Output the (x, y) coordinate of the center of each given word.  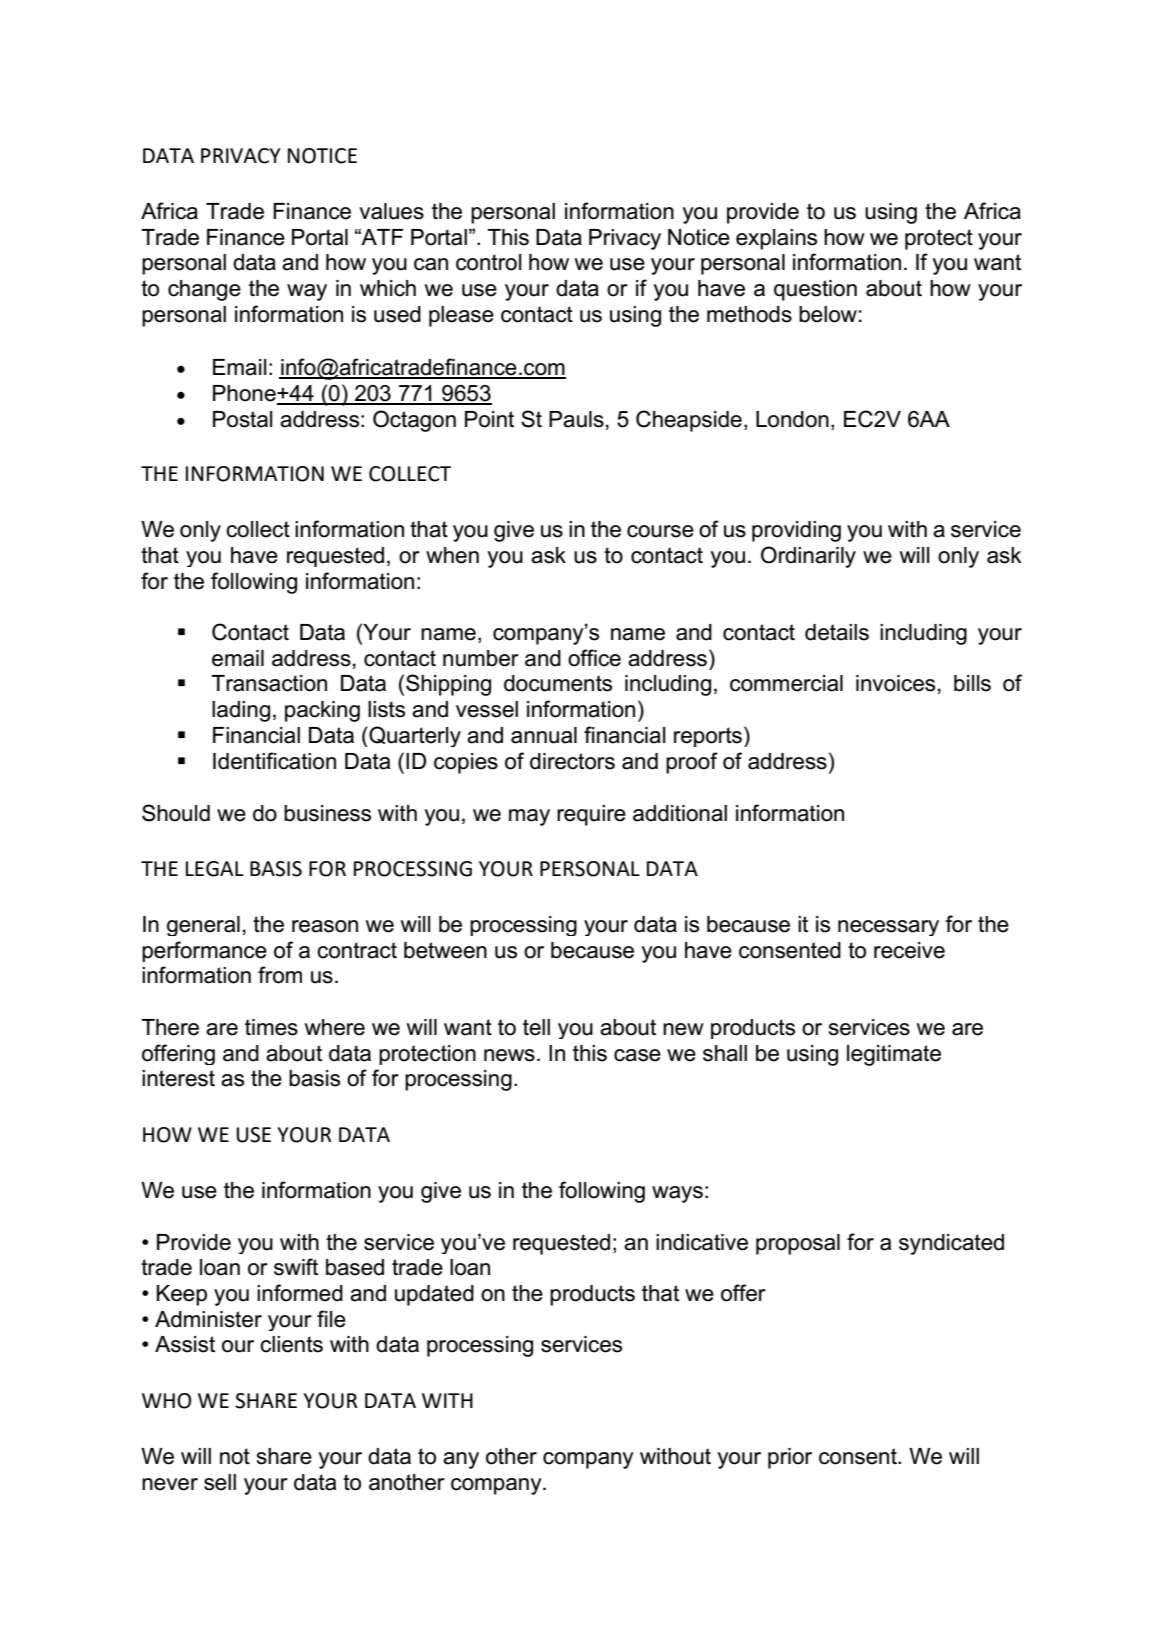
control (489, 262)
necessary (888, 928)
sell (220, 1482)
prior (790, 1458)
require (591, 815)
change (204, 290)
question (815, 290)
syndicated (951, 1244)
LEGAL (215, 869)
